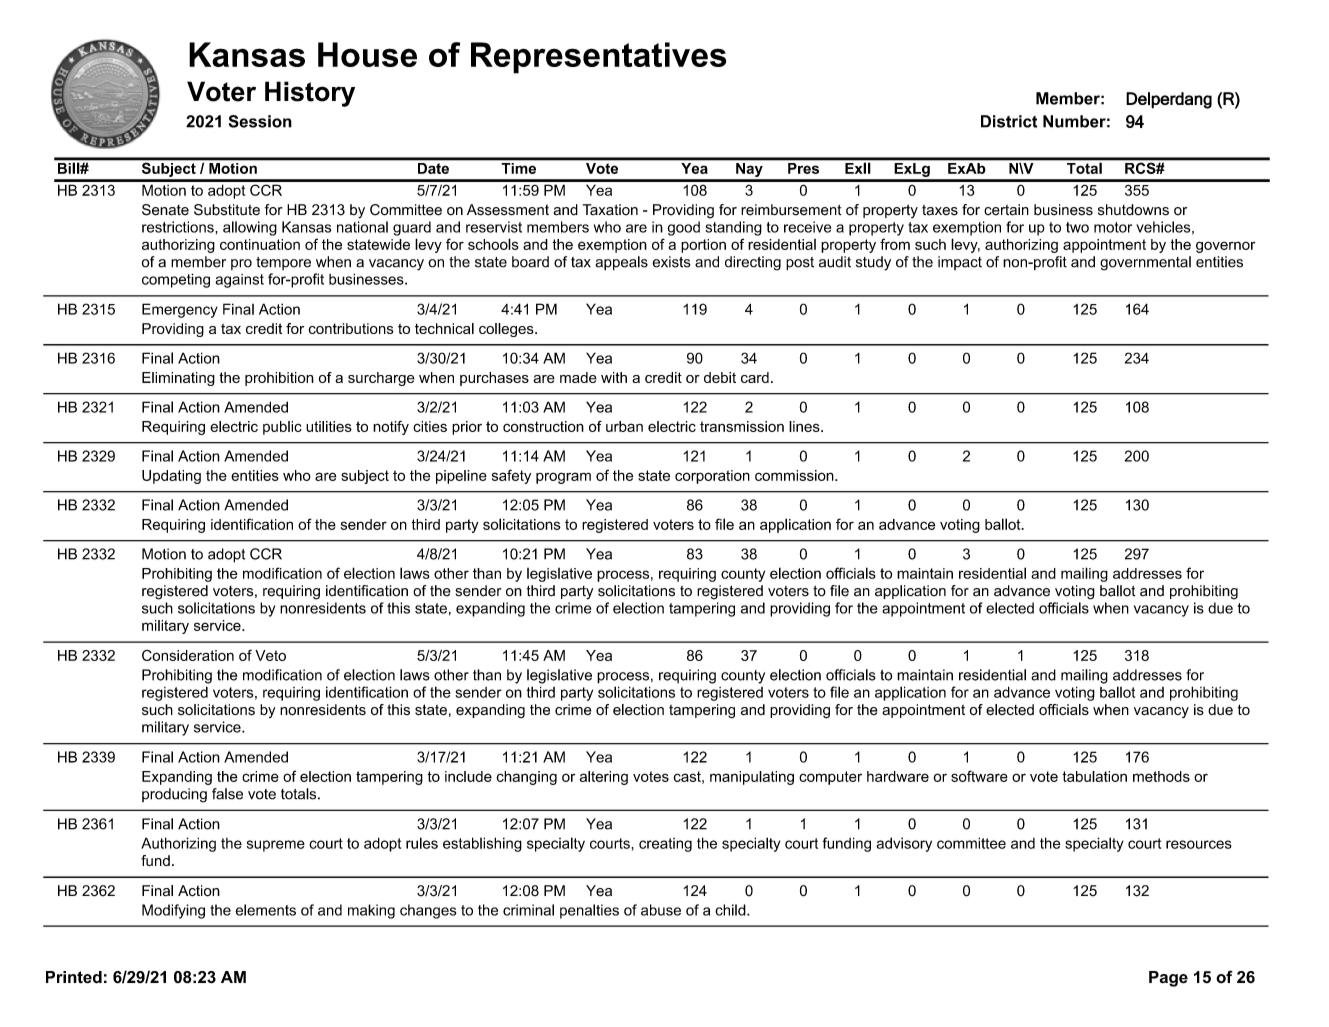 The image size is (1329, 1027). Describe the element at coordinates (614, 377) in the image. I see `with` at that location.
